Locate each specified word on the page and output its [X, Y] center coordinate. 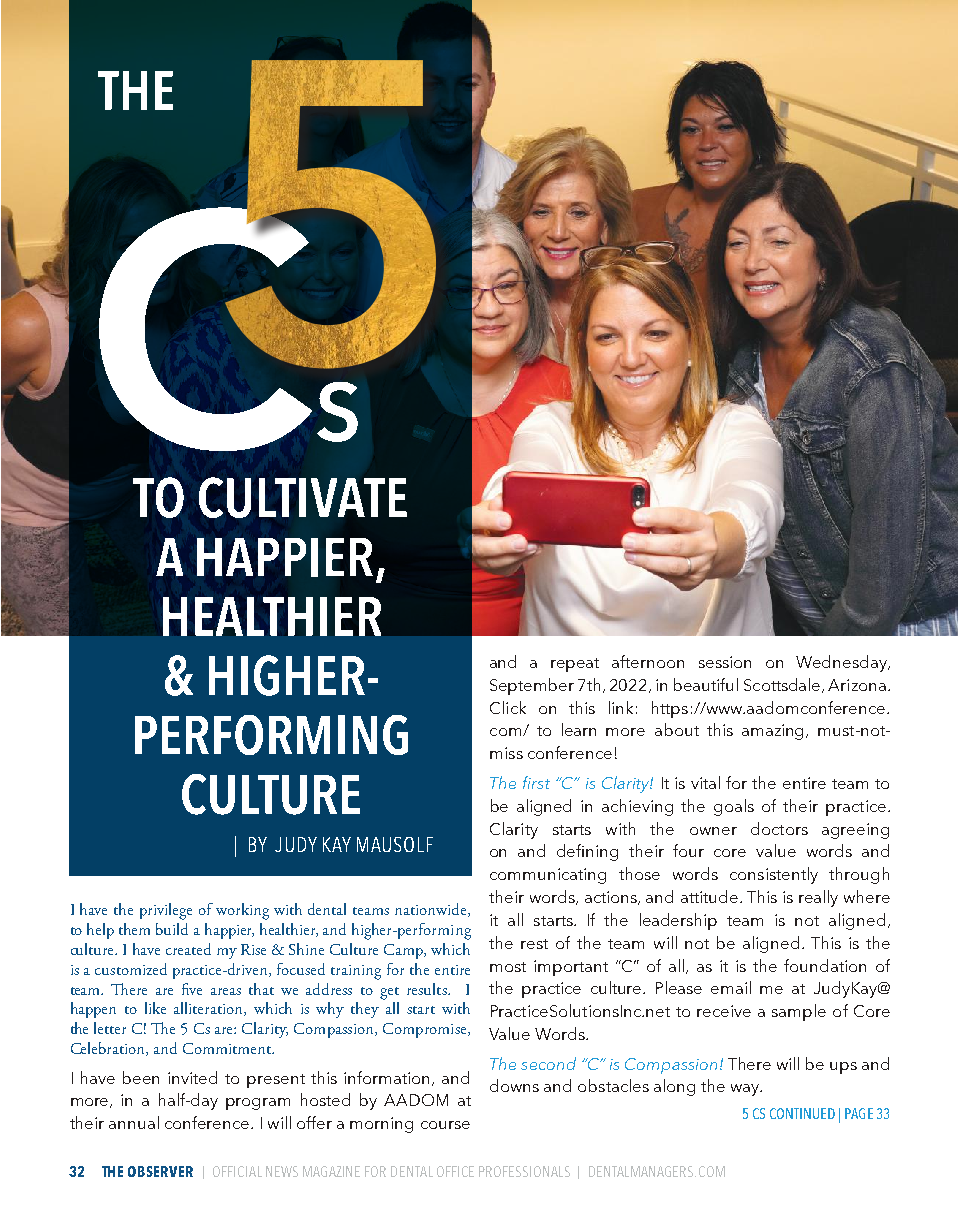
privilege [166, 911]
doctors [779, 828]
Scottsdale [783, 685]
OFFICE [455, 1171]
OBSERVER [160, 1171]
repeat [575, 665]
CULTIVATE [303, 497]
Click [508, 707]
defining [587, 852]
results [428, 989]
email [731, 987]
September [532, 686]
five [192, 989]
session [725, 662]
